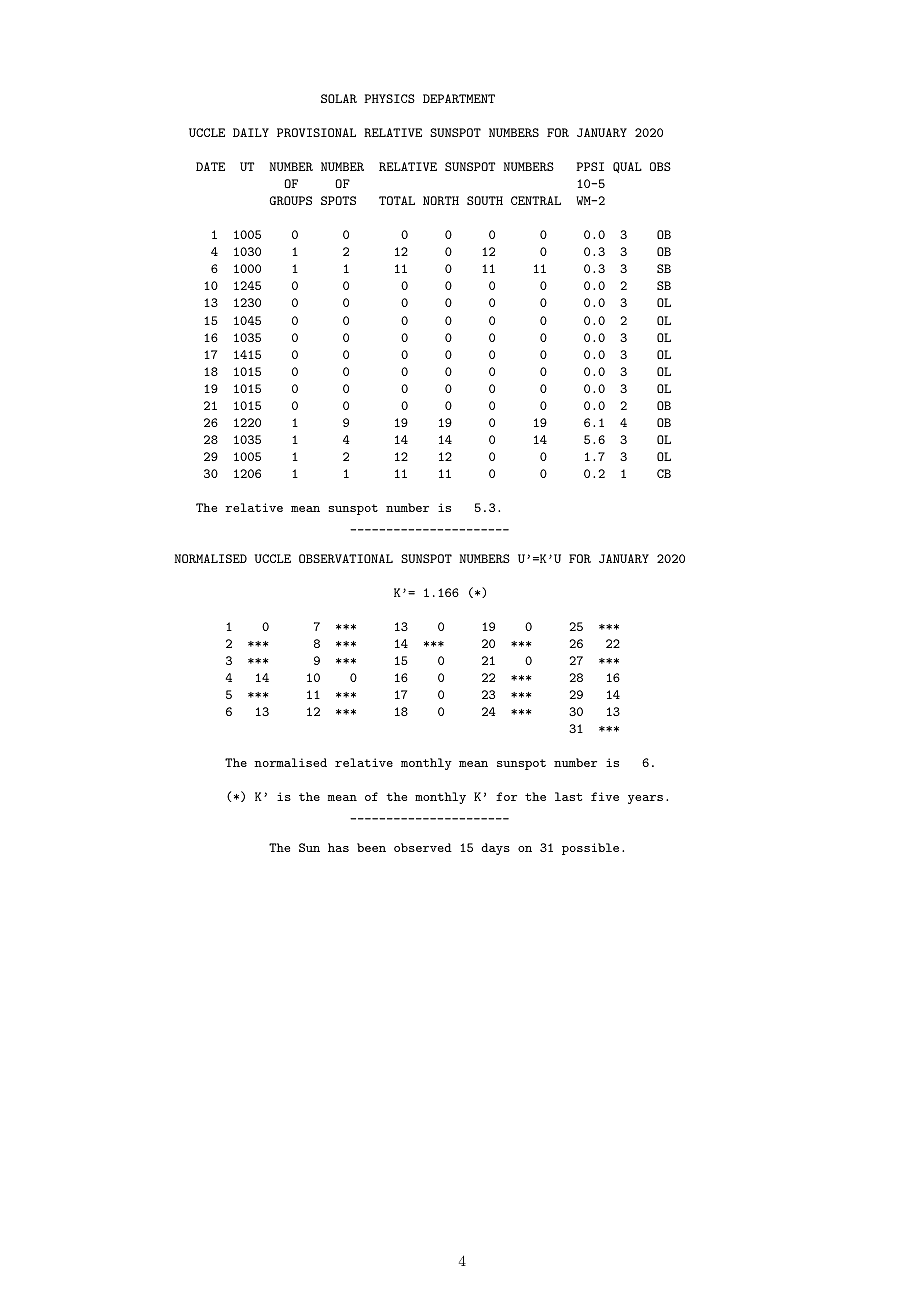 This screenshot has width=924, height=1308. What do you see at coordinates (423, 847) in the screenshot?
I see `observed` at bounding box center [423, 847].
